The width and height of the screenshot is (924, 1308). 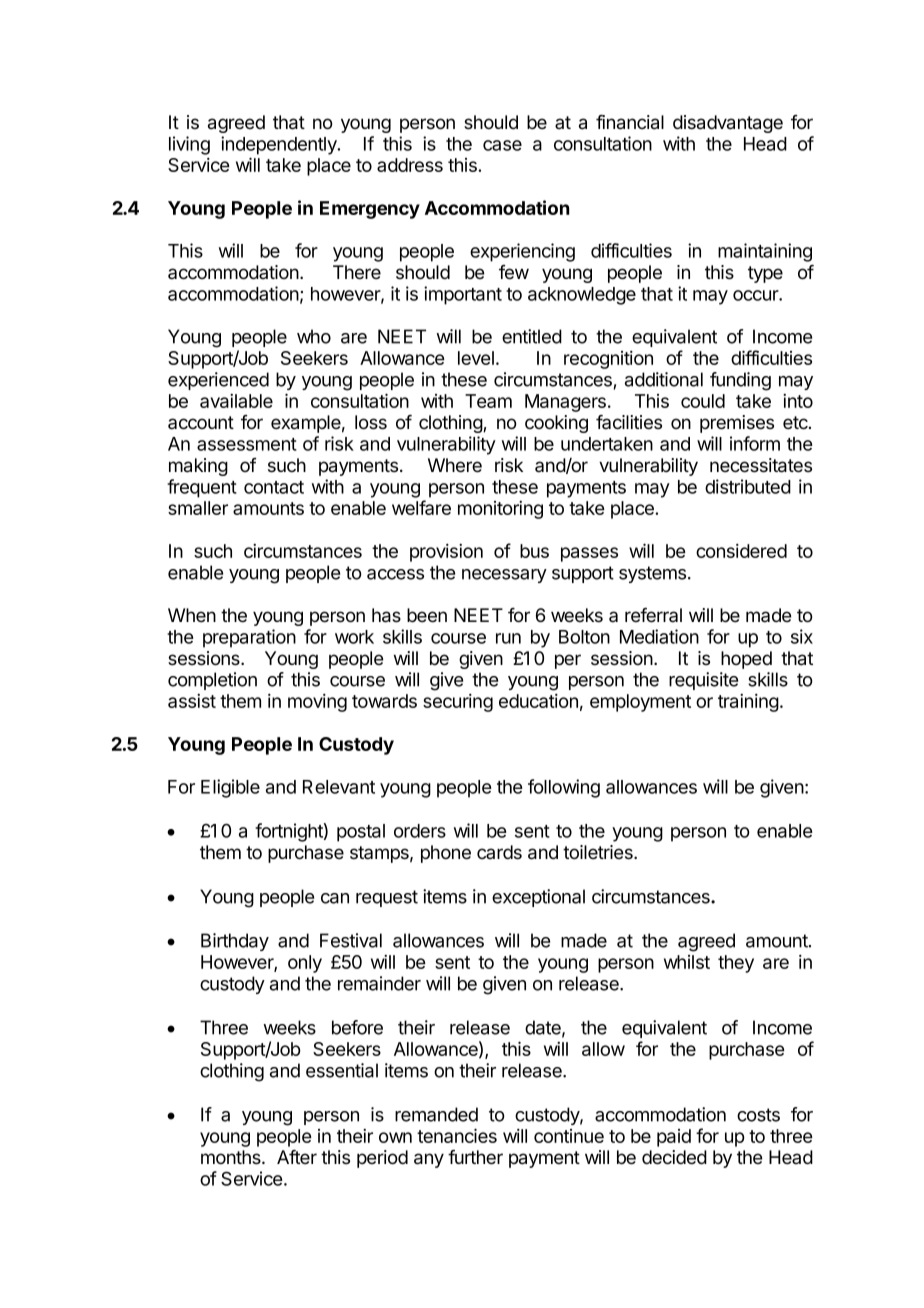 I want to click on run, so click(x=508, y=638).
